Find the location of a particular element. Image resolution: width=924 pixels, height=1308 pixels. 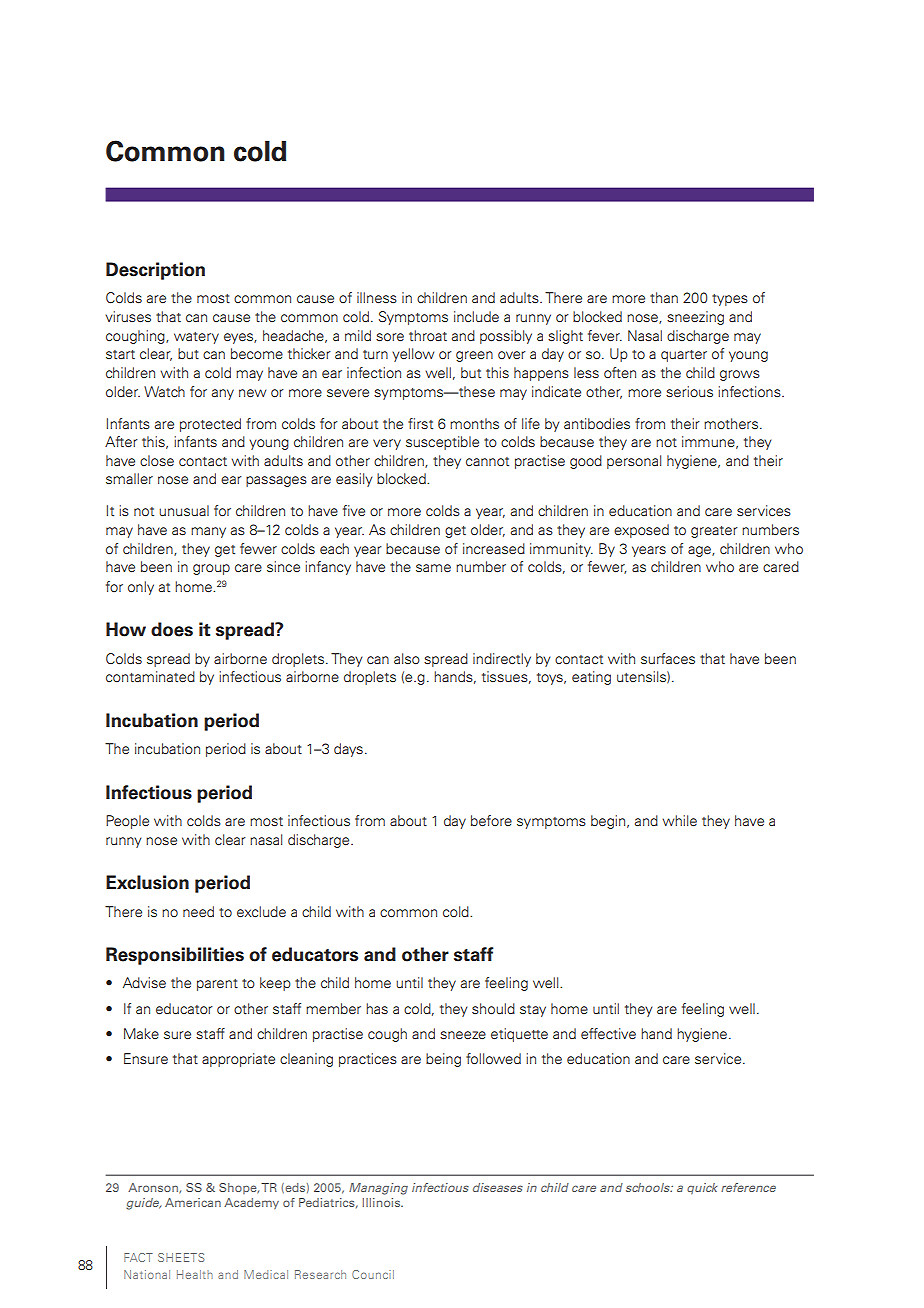

than is located at coordinates (664, 297).
